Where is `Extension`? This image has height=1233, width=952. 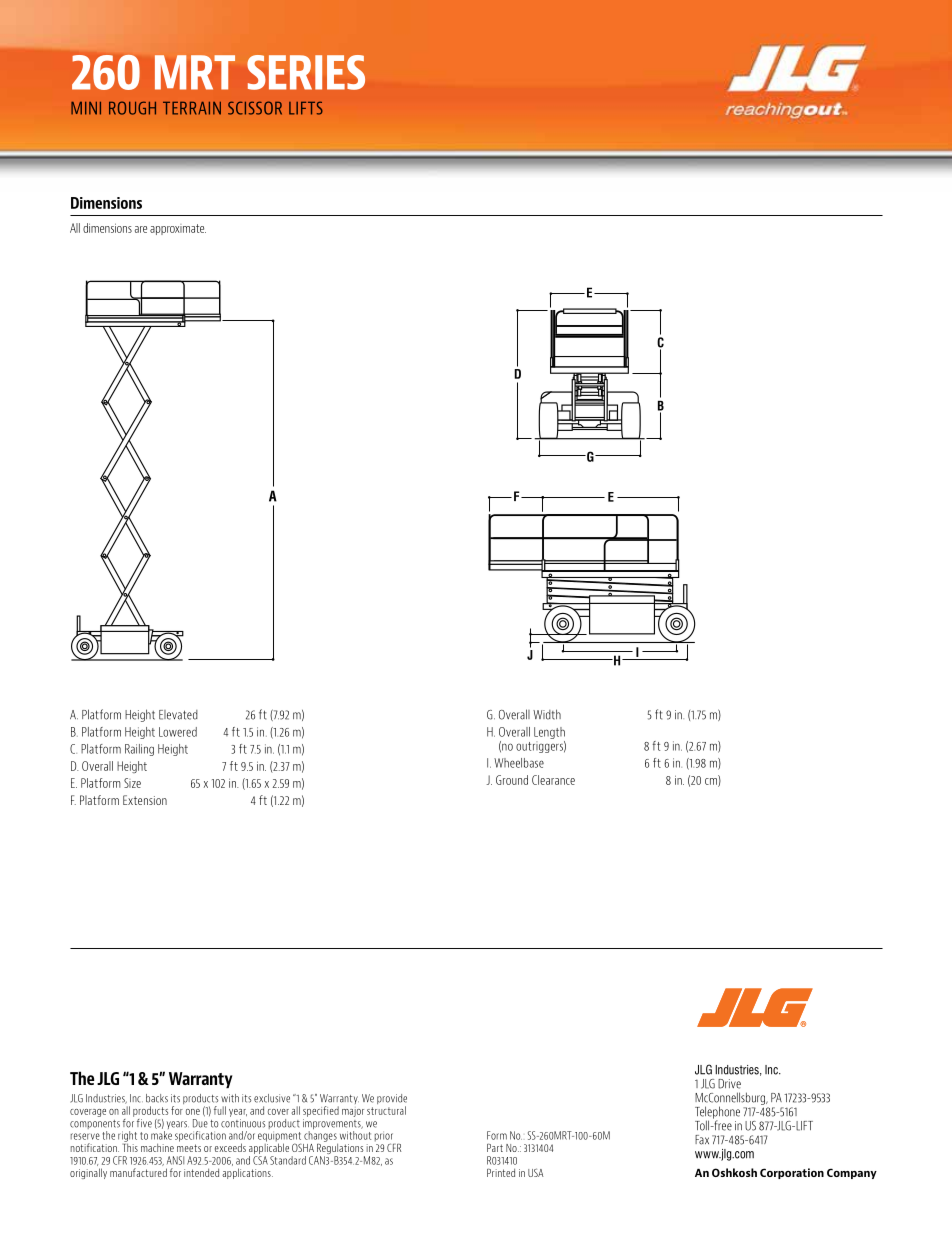 Extension is located at coordinates (145, 800).
